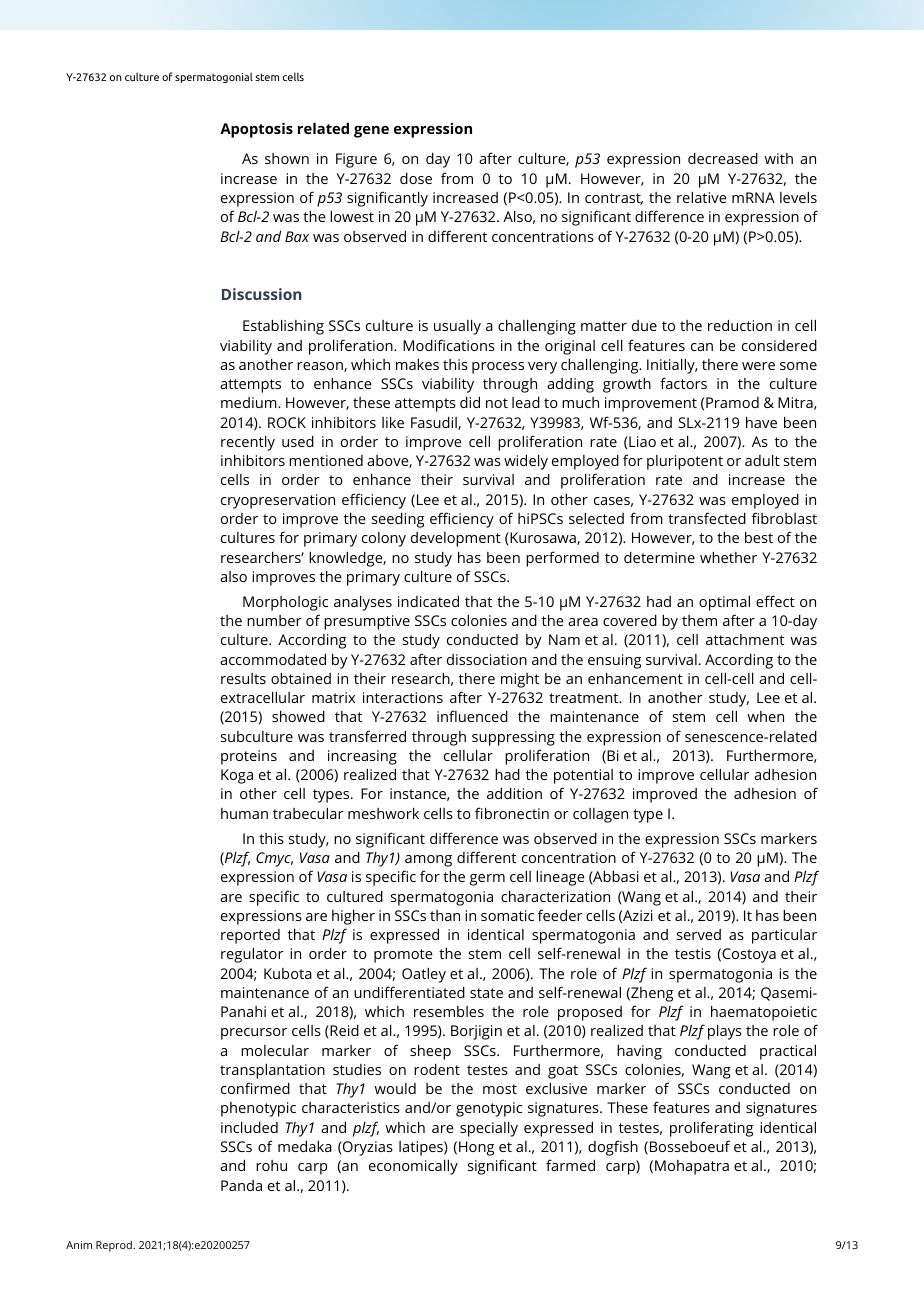  I want to click on when, so click(766, 716).
